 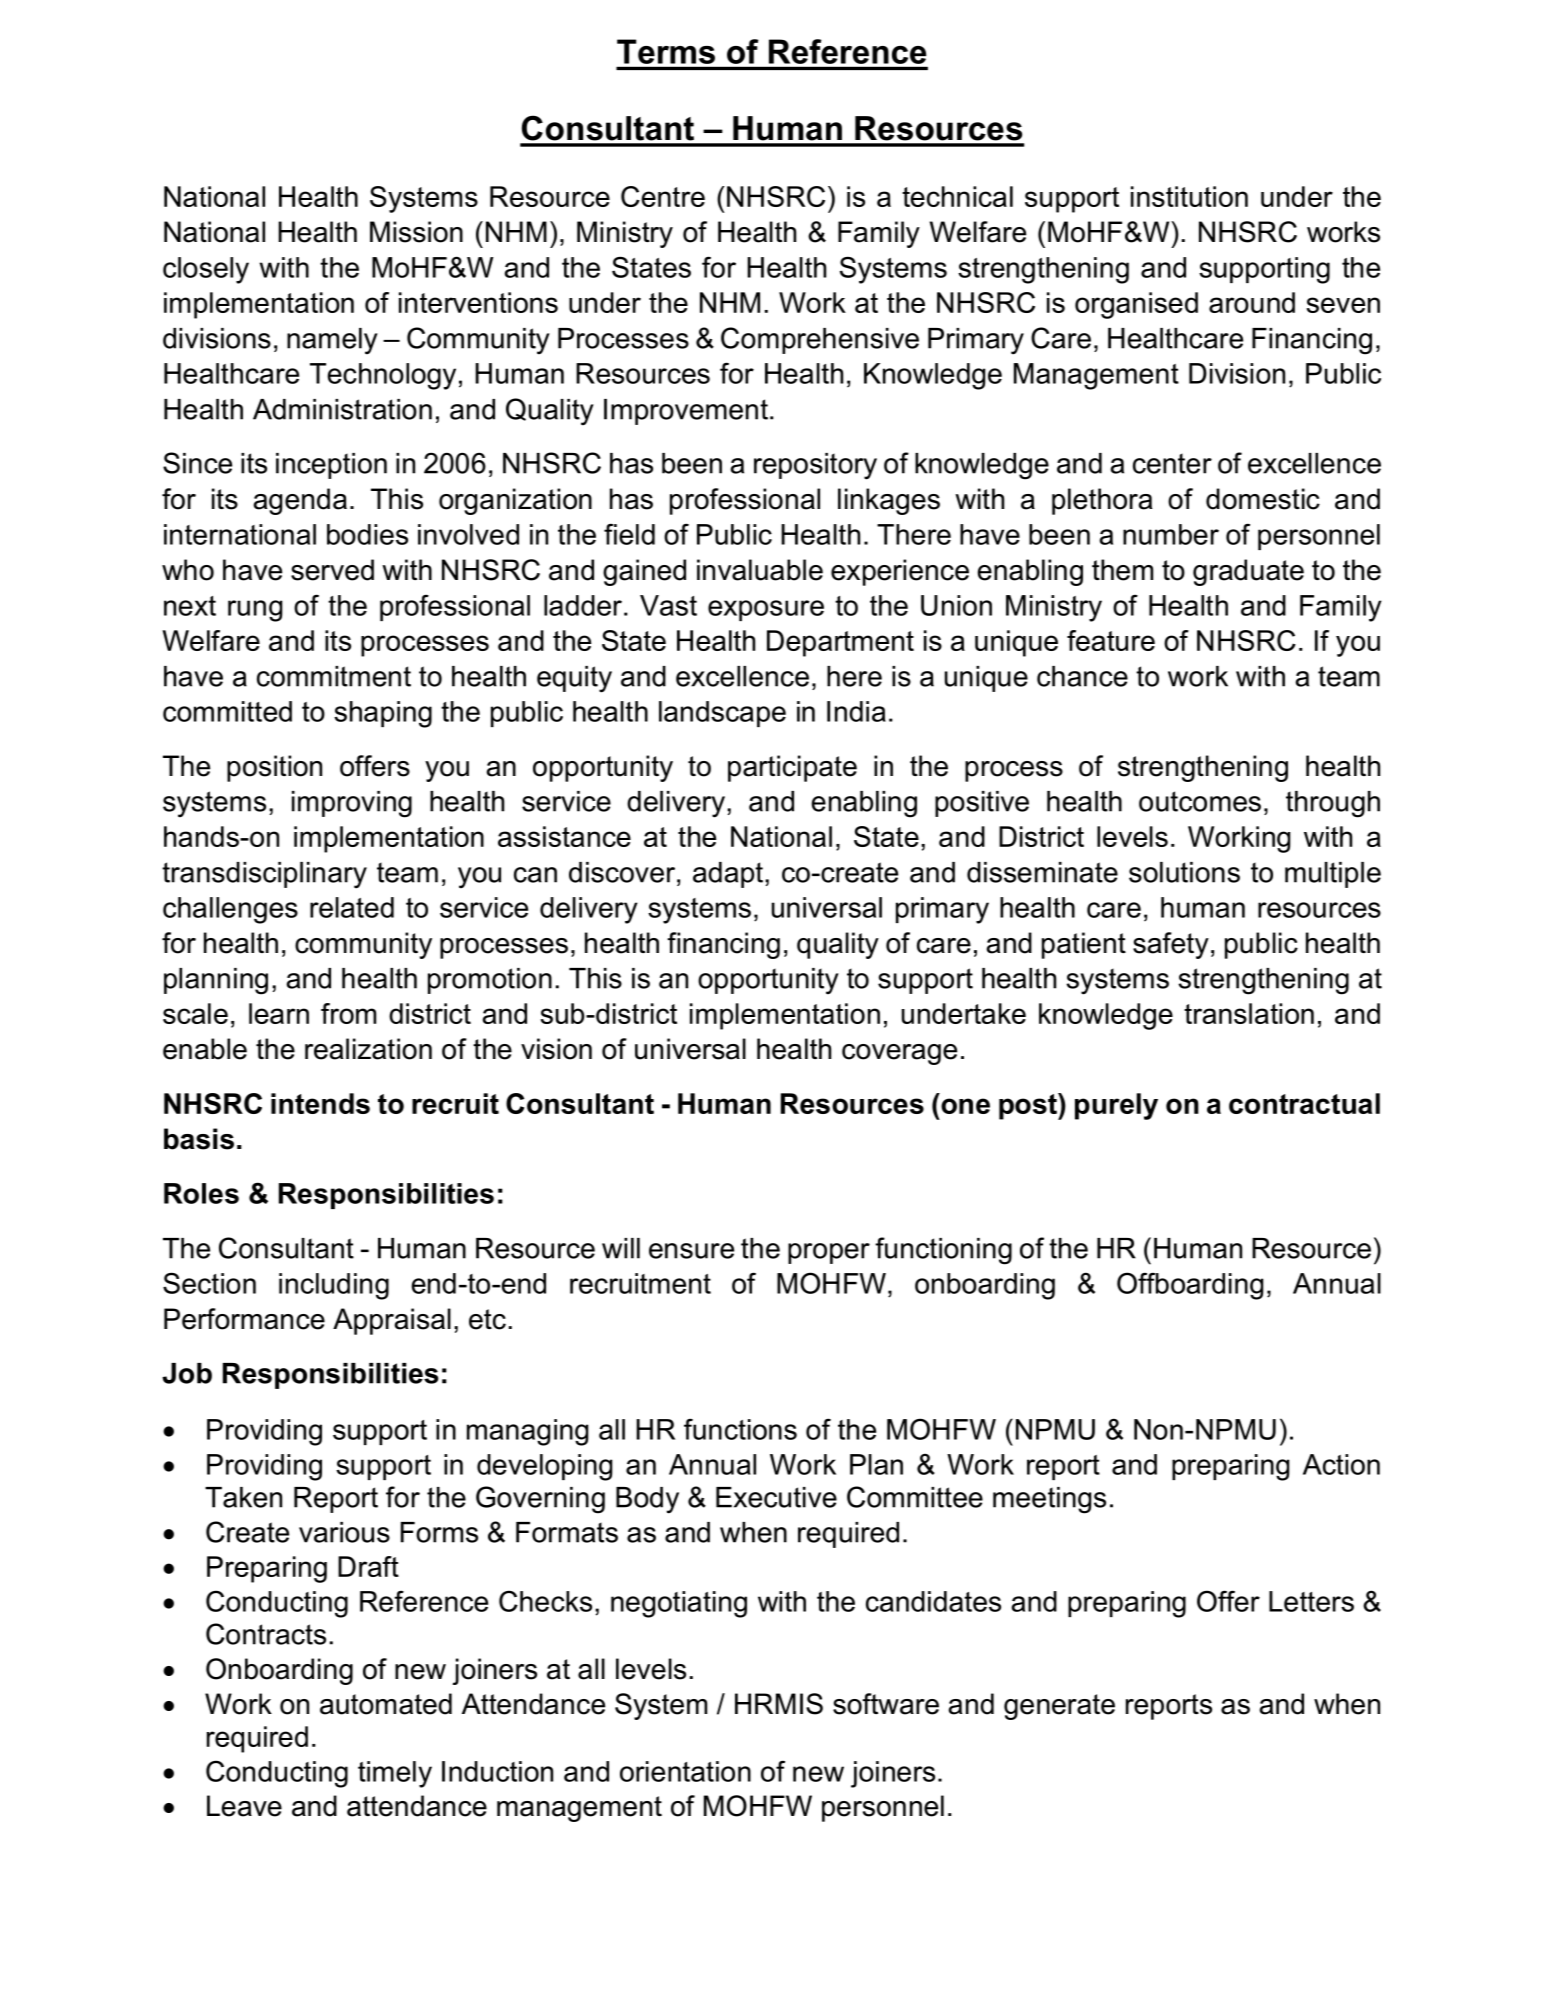 I want to click on timely, so click(x=395, y=1774).
